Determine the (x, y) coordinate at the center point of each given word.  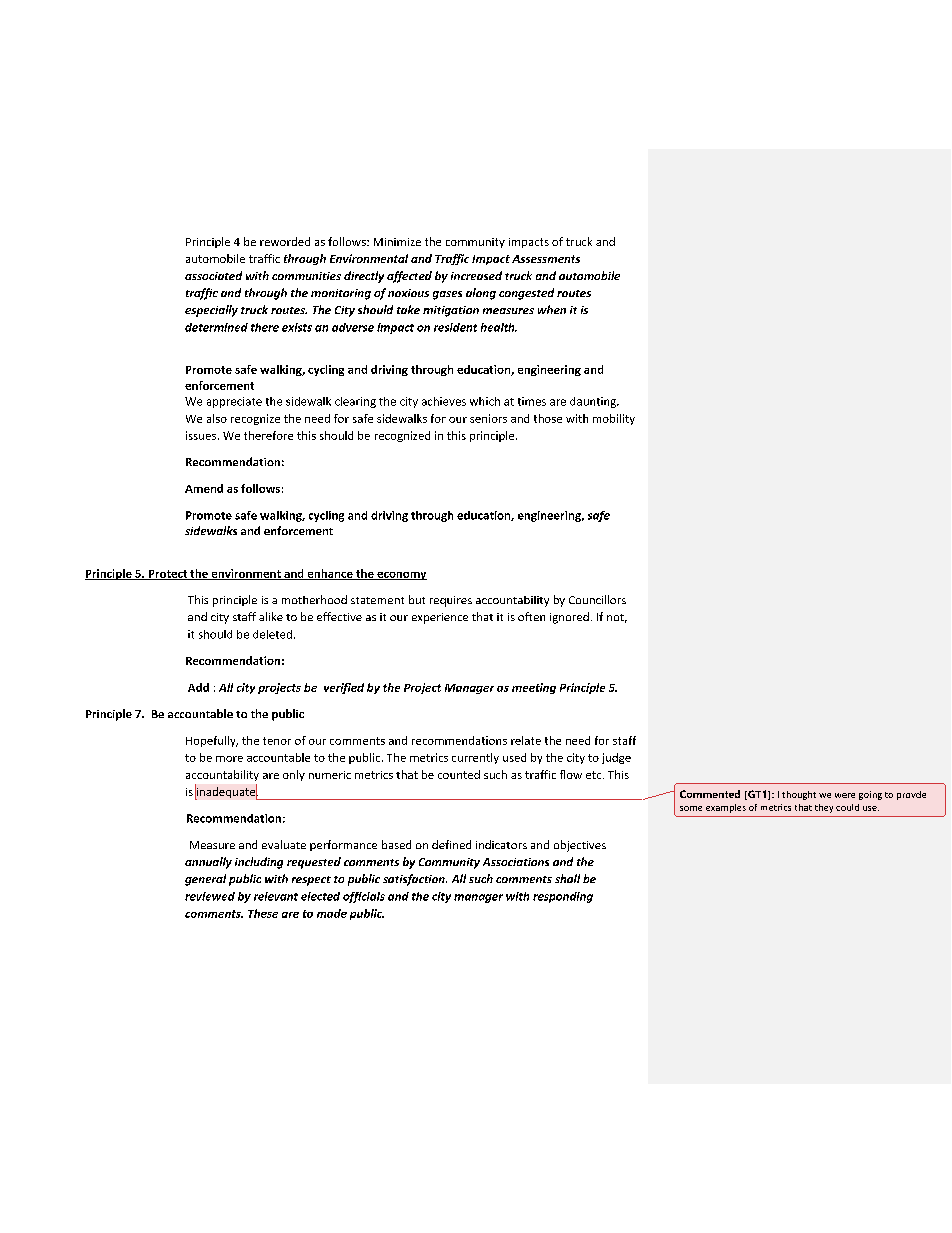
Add (198, 687)
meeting (534, 688)
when (552, 309)
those (548, 418)
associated (213, 275)
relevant (276, 896)
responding (563, 897)
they (824, 808)
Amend (204, 488)
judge (616, 758)
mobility (614, 419)
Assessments (546, 259)
